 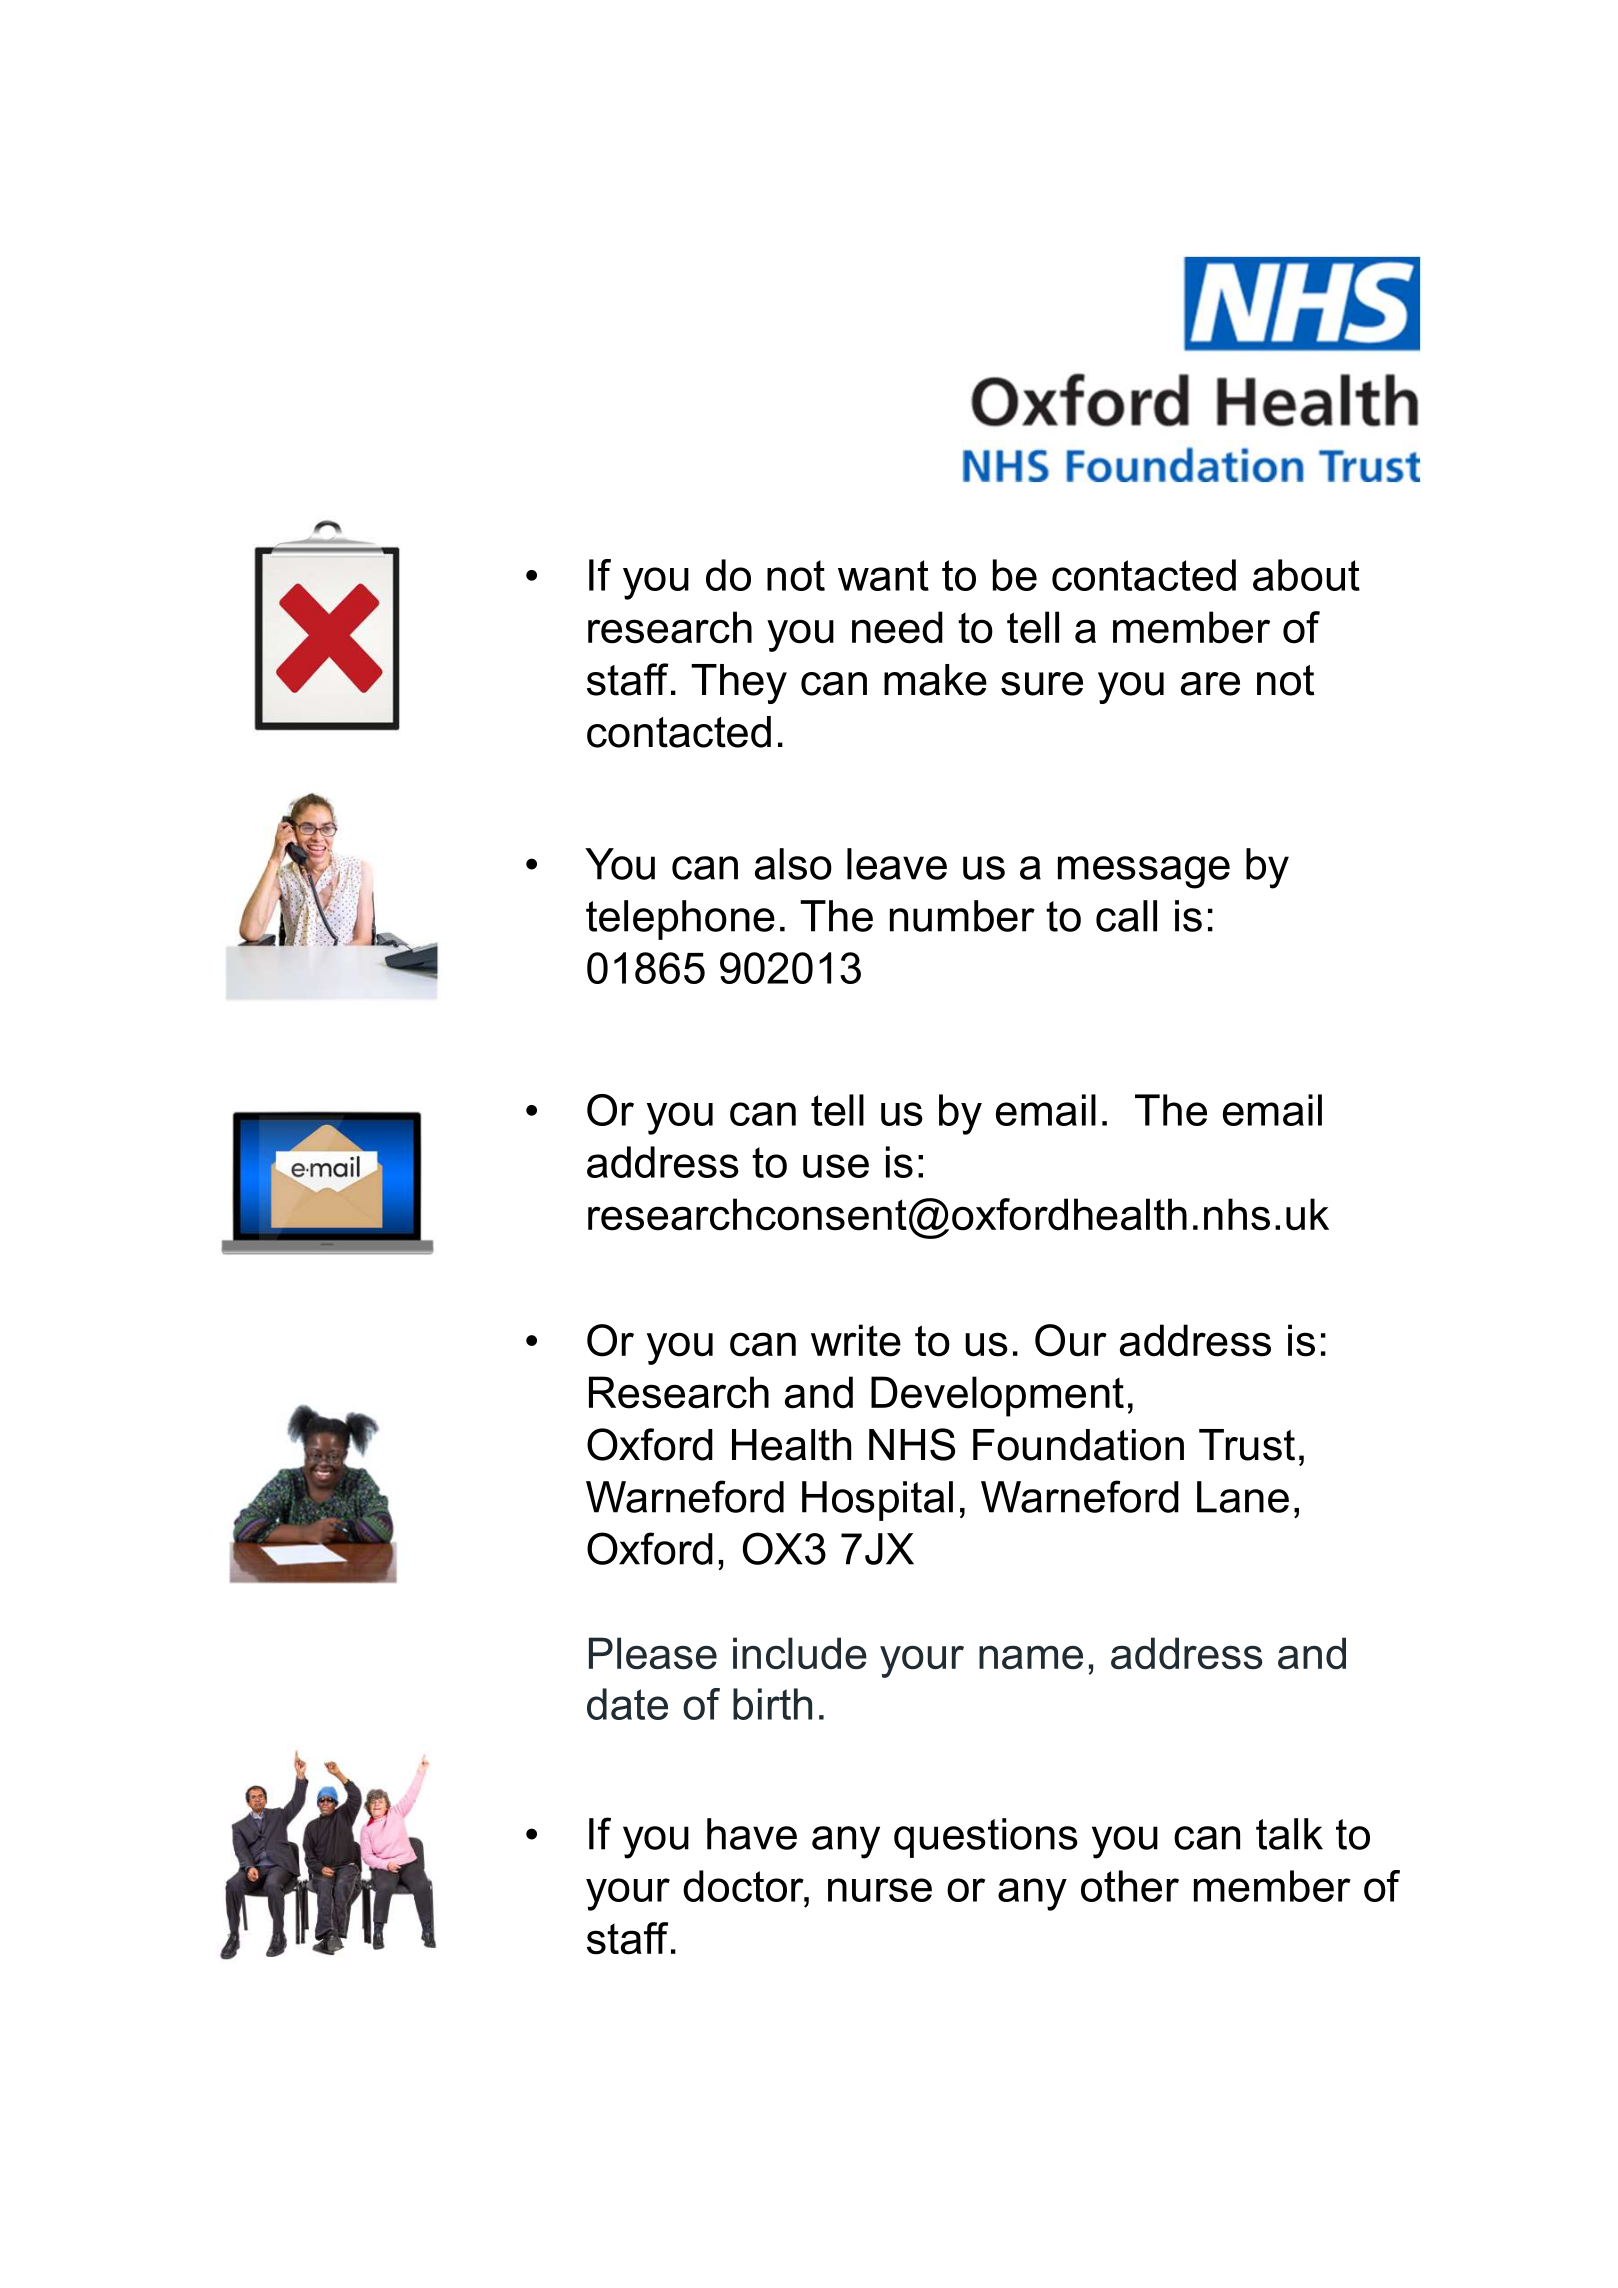 I want to click on have, so click(x=752, y=1834).
